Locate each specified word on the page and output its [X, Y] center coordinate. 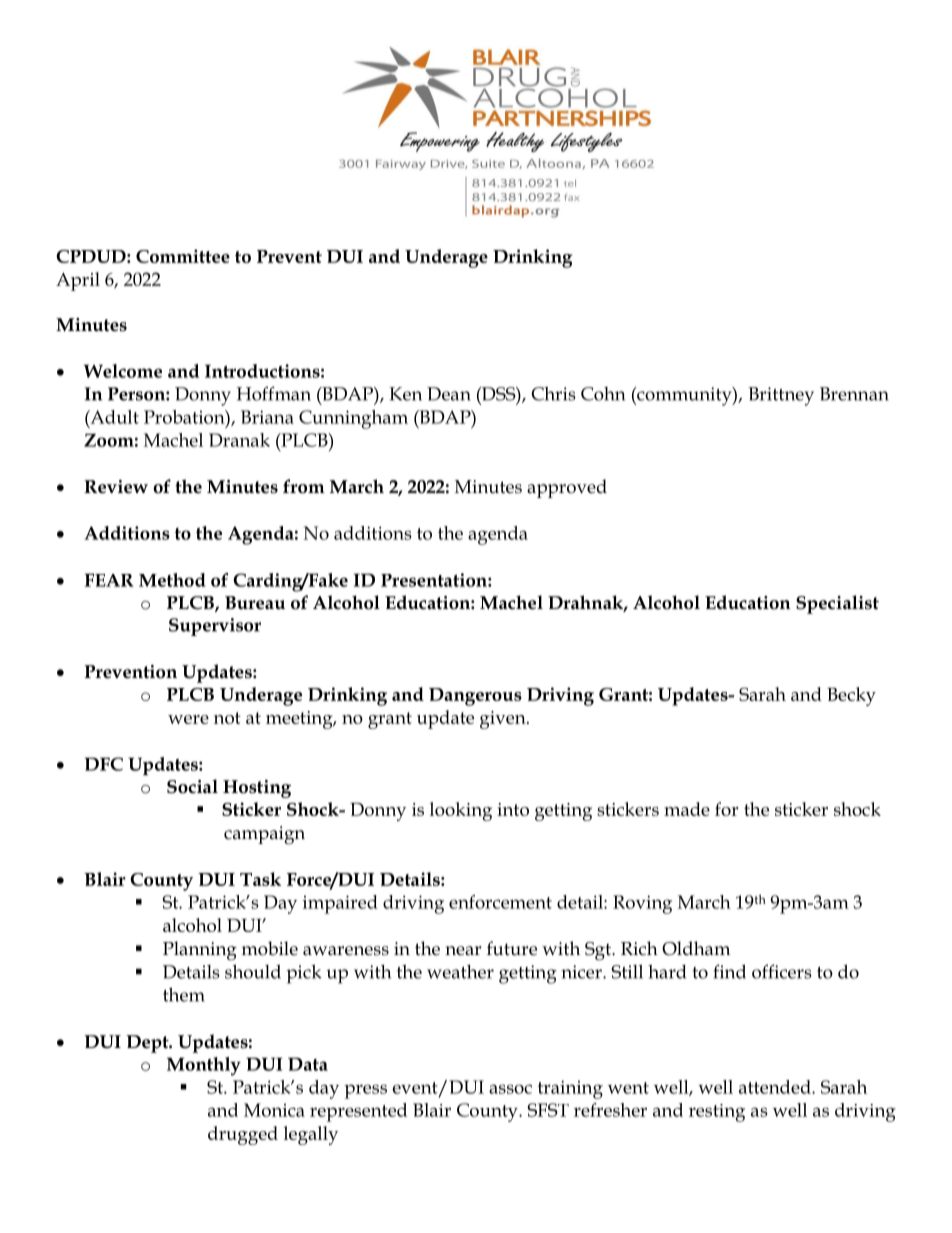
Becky [851, 696]
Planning [200, 951]
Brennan [854, 394]
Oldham [696, 948]
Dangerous [475, 697]
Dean [449, 394]
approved [567, 488]
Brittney [781, 396]
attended [776, 1087]
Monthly [204, 1066]
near [463, 951]
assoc [510, 1089]
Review [116, 487]
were [188, 719]
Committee [183, 256]
